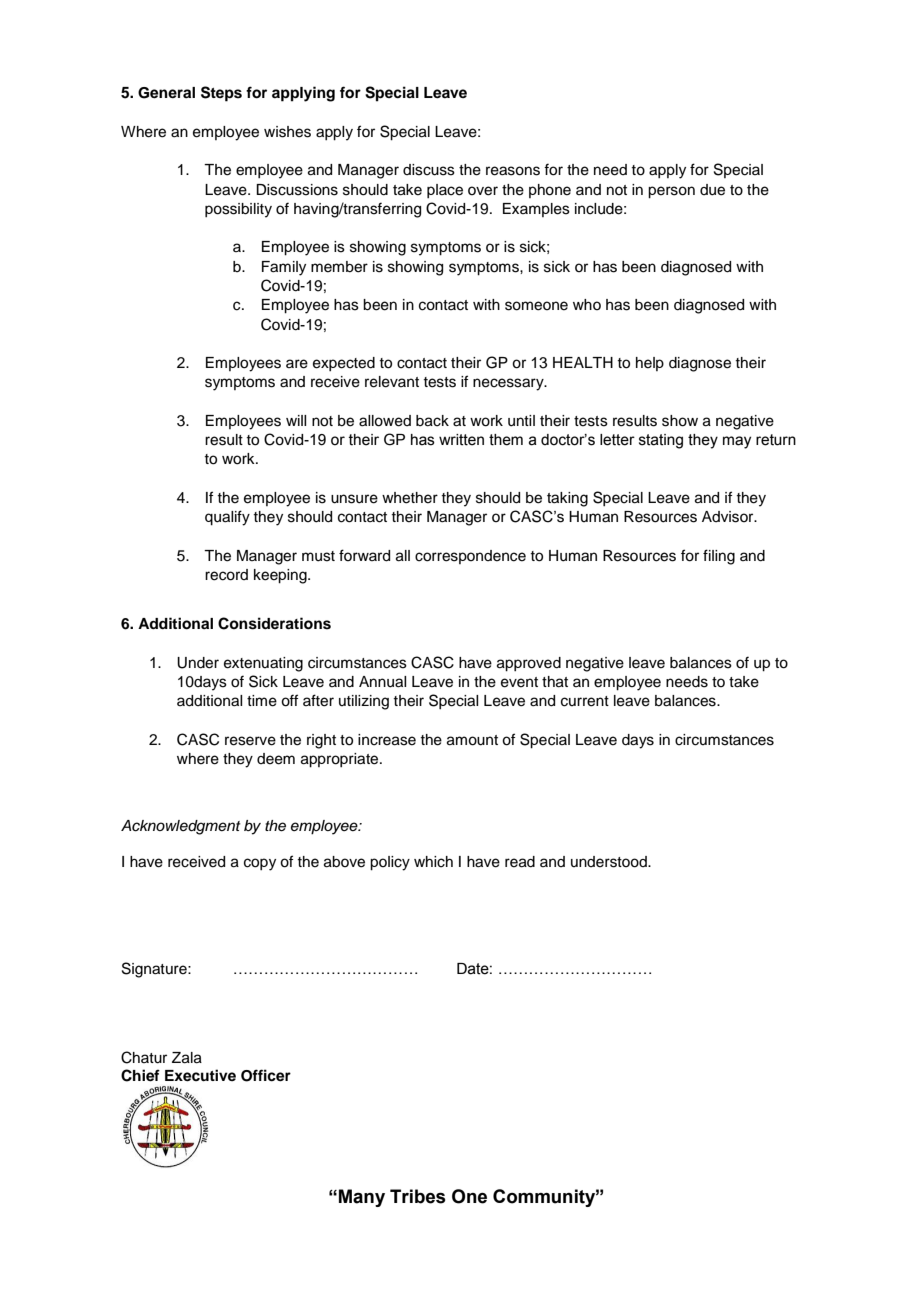 The image size is (924, 1308). Describe the element at coordinates (362, 1198) in the page. I see `Many` at that location.
